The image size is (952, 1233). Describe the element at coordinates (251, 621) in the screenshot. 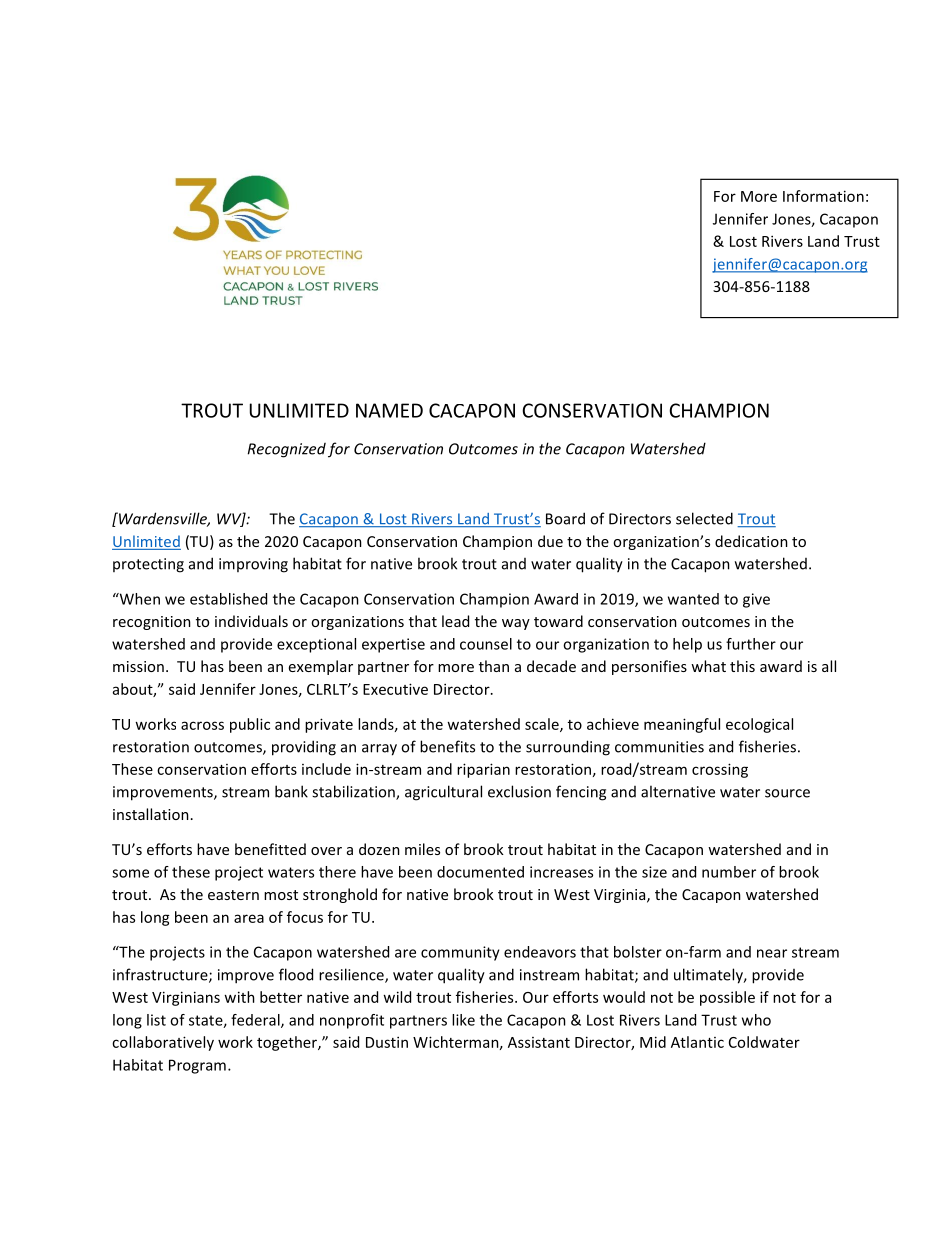

I see `individuals` at that location.
